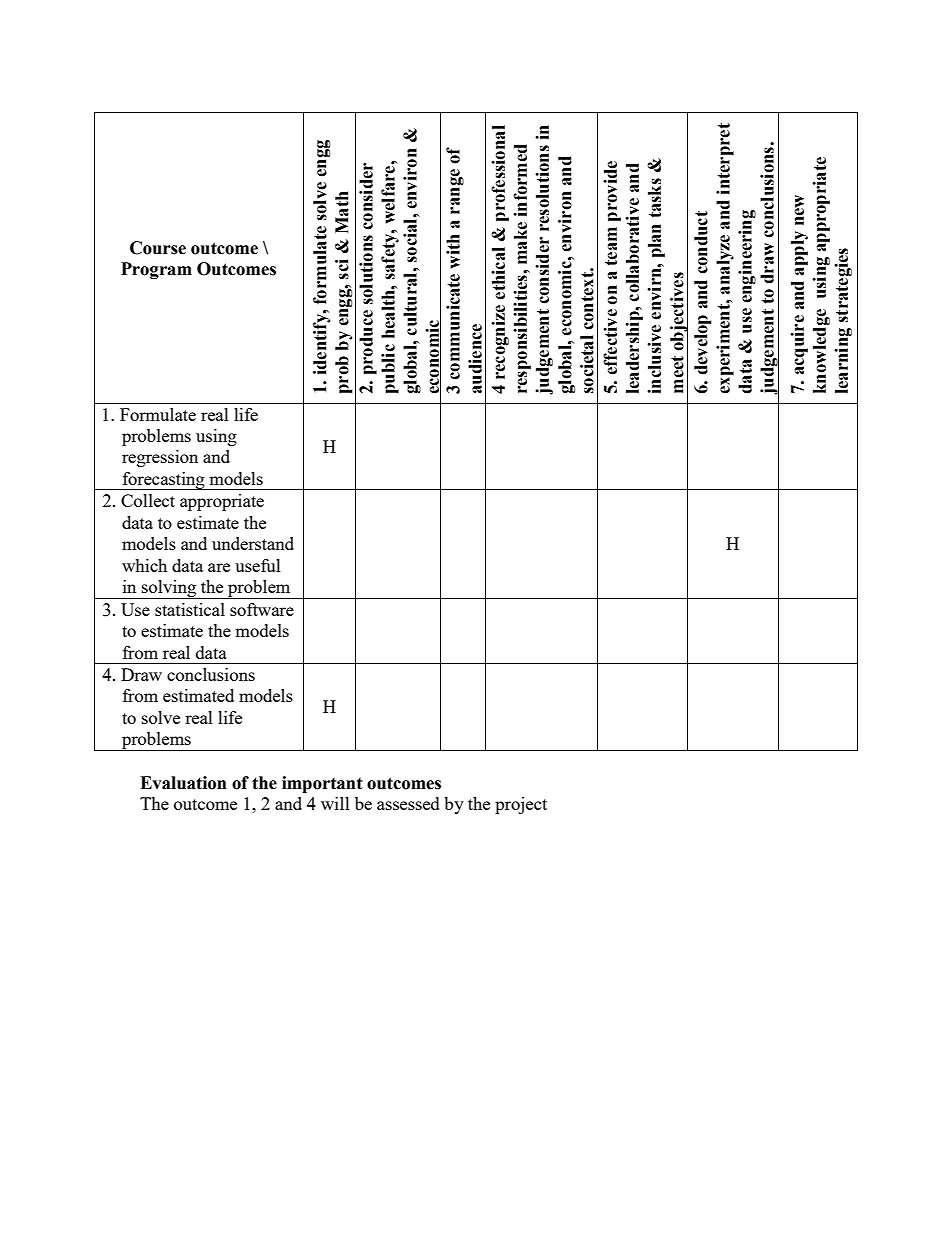 This screenshot has height=1233, width=952. I want to click on important, so click(322, 784).
